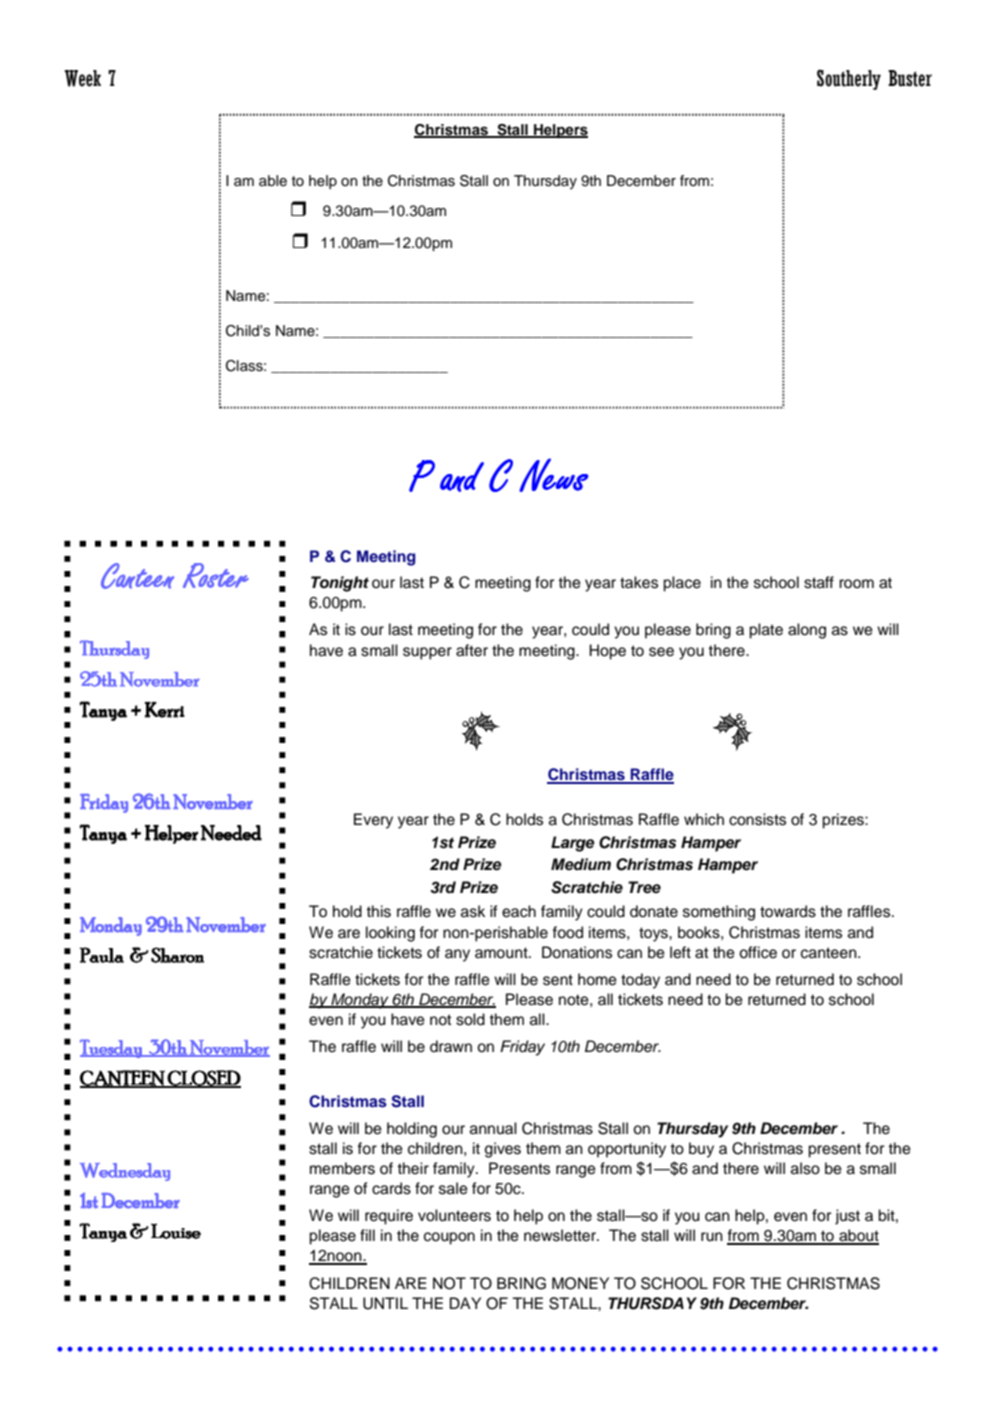 Image resolution: width=997 pixels, height=1411 pixels. I want to click on Week, so click(82, 78).
